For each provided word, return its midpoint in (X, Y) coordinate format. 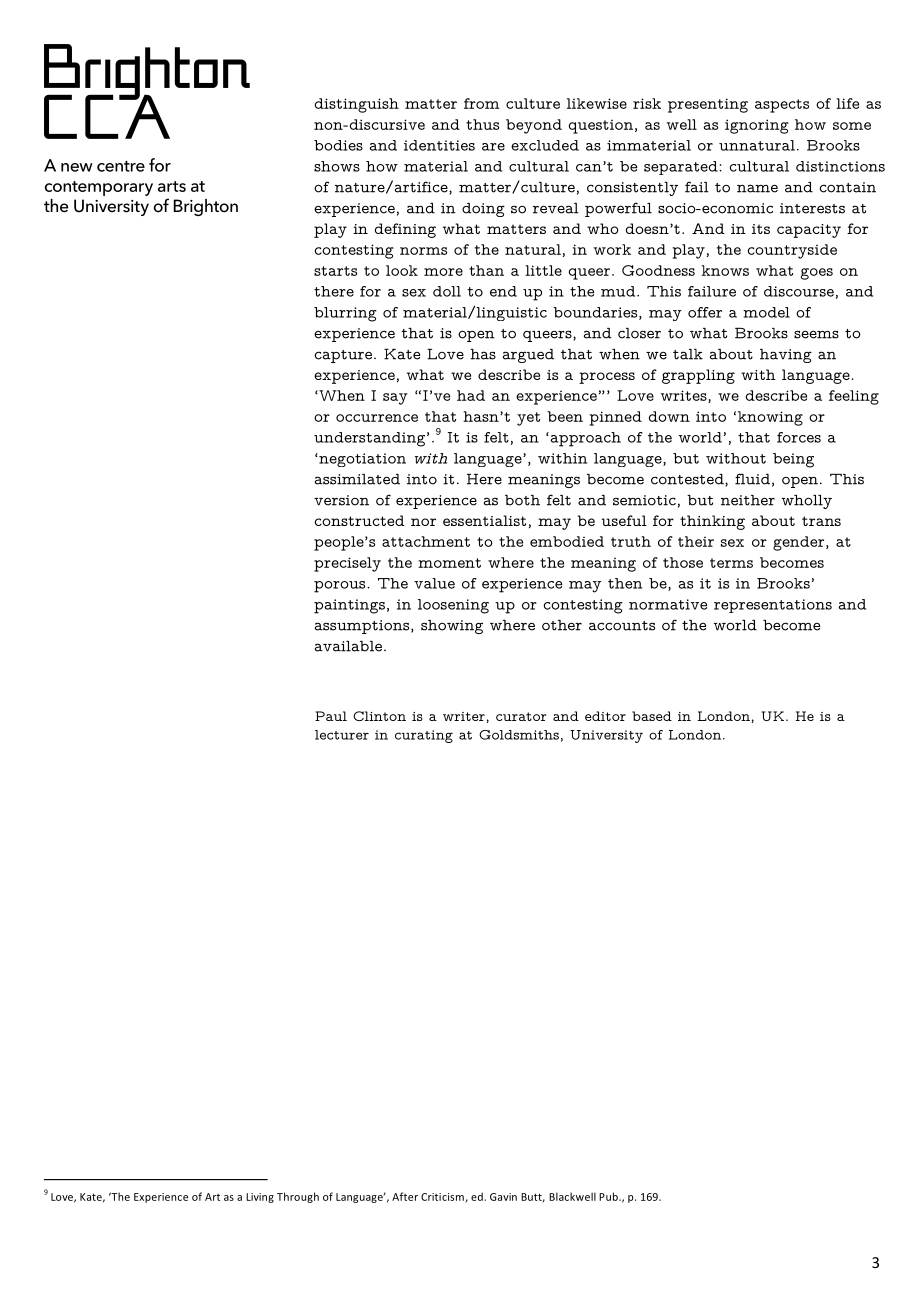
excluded (545, 145)
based (652, 716)
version (341, 500)
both (522, 500)
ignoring (757, 126)
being (793, 460)
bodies (338, 145)
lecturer (342, 735)
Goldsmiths (519, 735)
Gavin (503, 1197)
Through (298, 1197)
